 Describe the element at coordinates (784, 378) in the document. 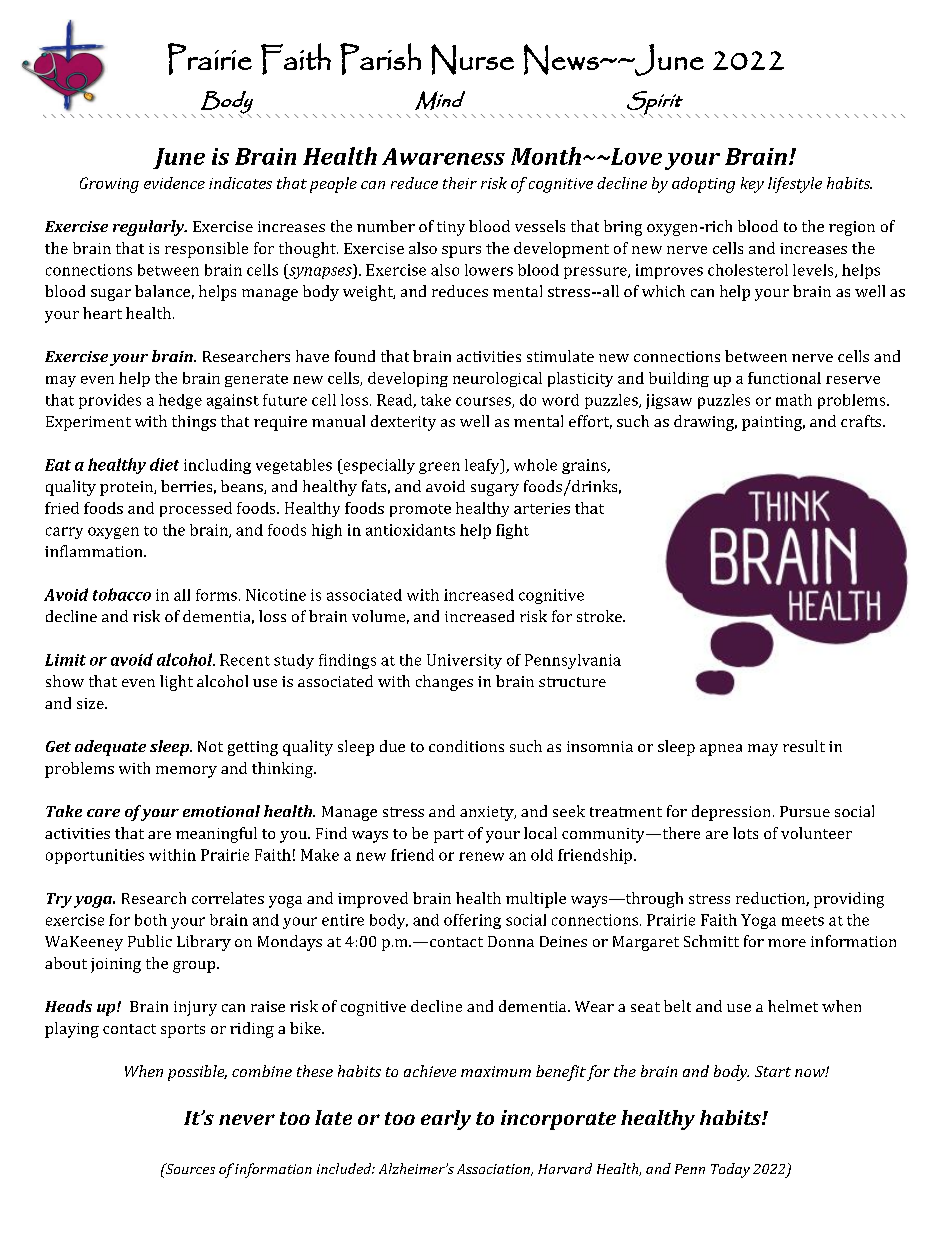

I see `functional` at that location.
